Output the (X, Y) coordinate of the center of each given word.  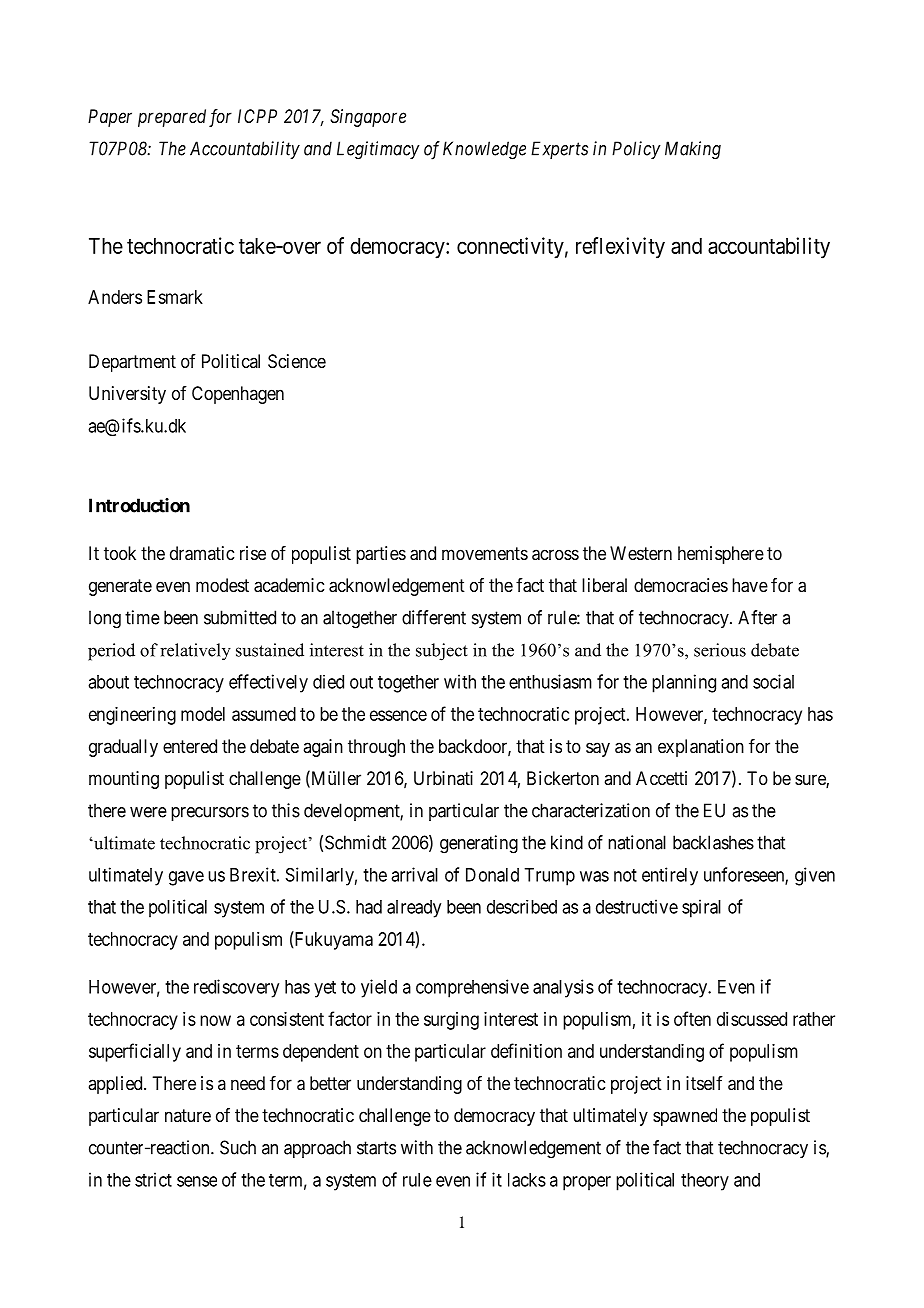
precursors (210, 814)
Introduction (139, 505)
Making (693, 150)
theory (705, 1182)
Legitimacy (378, 150)
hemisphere (721, 555)
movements (485, 553)
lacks (527, 1180)
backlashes (713, 842)
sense (197, 1181)
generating (479, 844)
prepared (172, 118)
